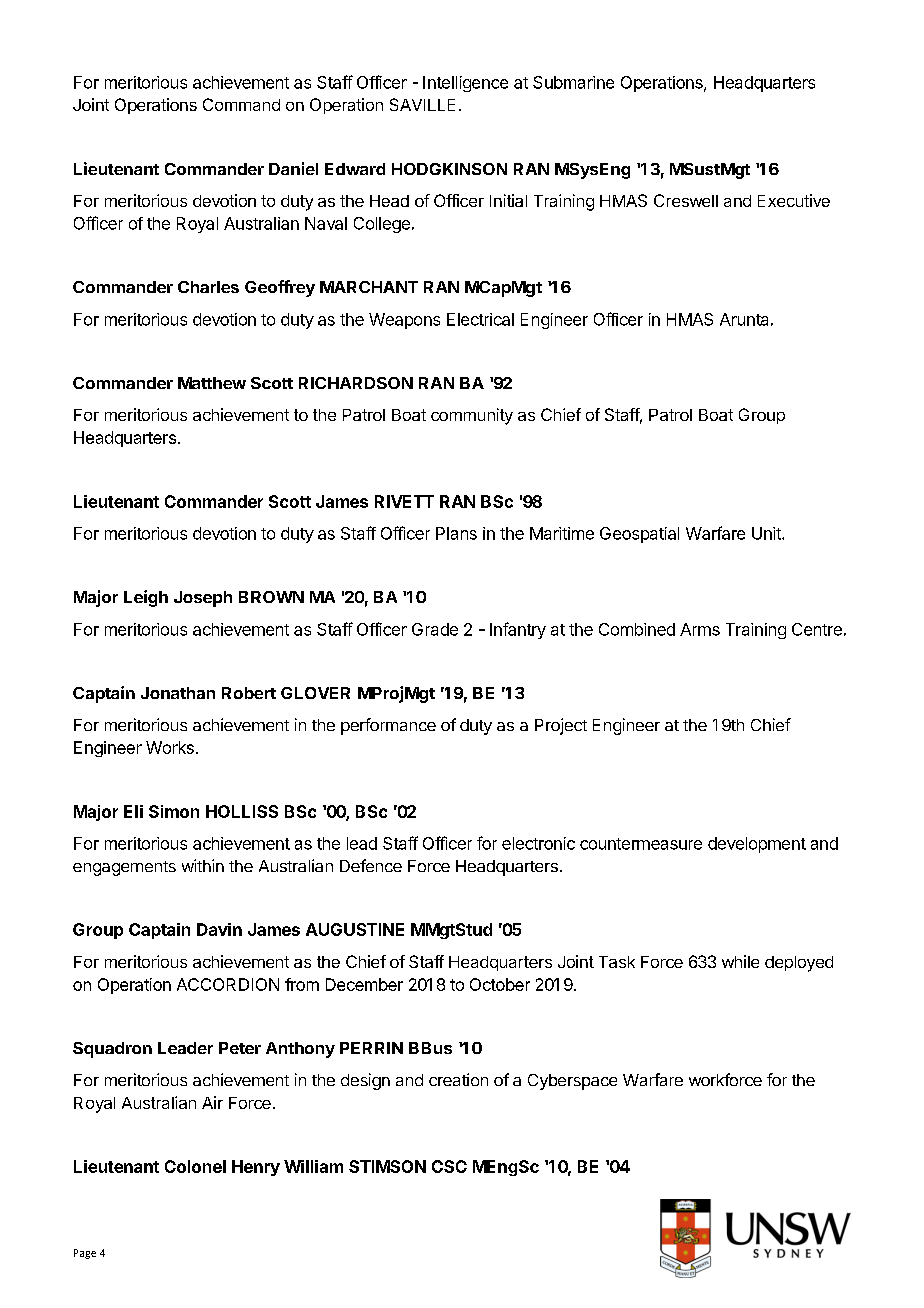  I want to click on Defence, so click(371, 865).
